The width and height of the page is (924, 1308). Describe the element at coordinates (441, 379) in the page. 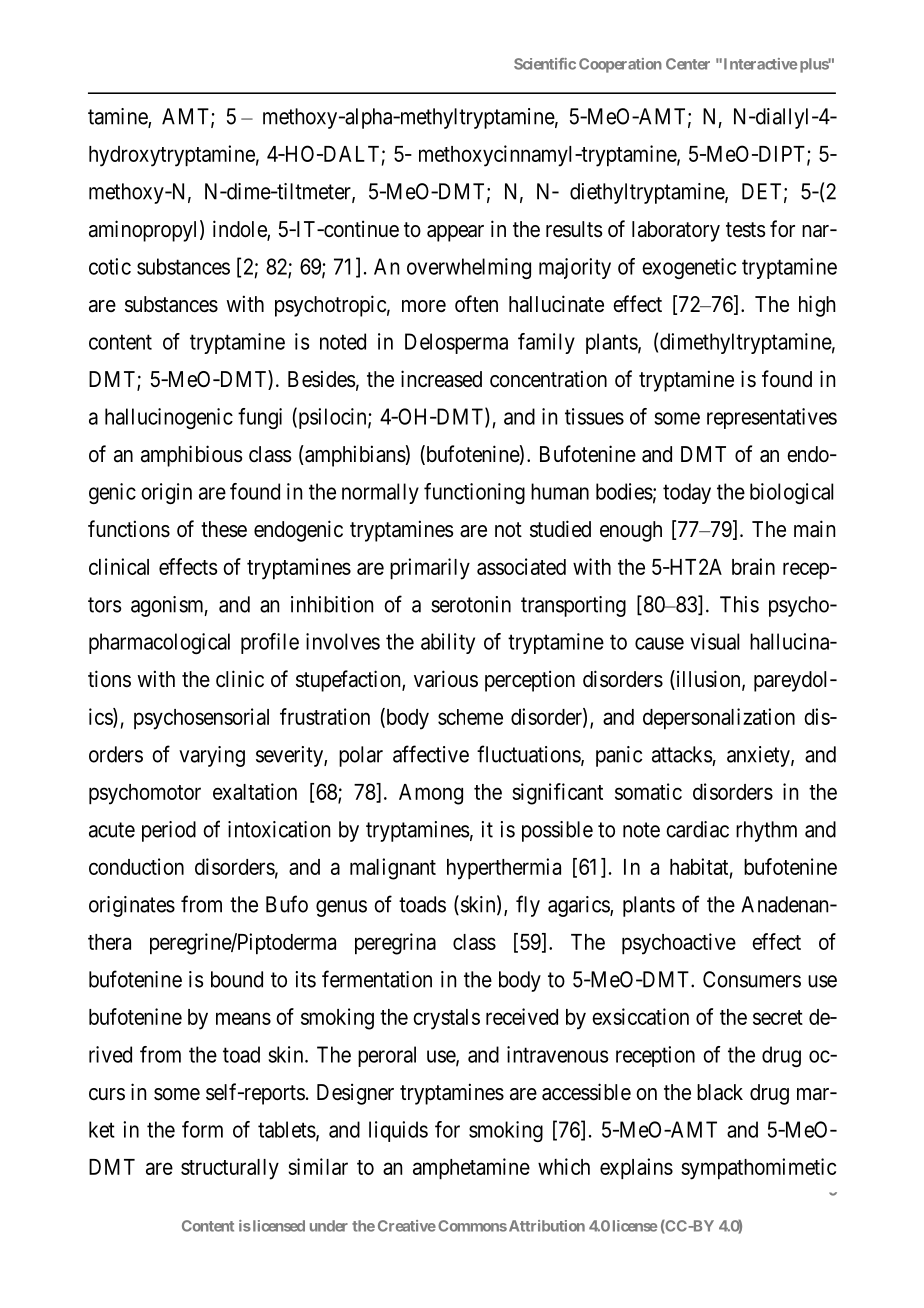

I see `increased` at that location.
